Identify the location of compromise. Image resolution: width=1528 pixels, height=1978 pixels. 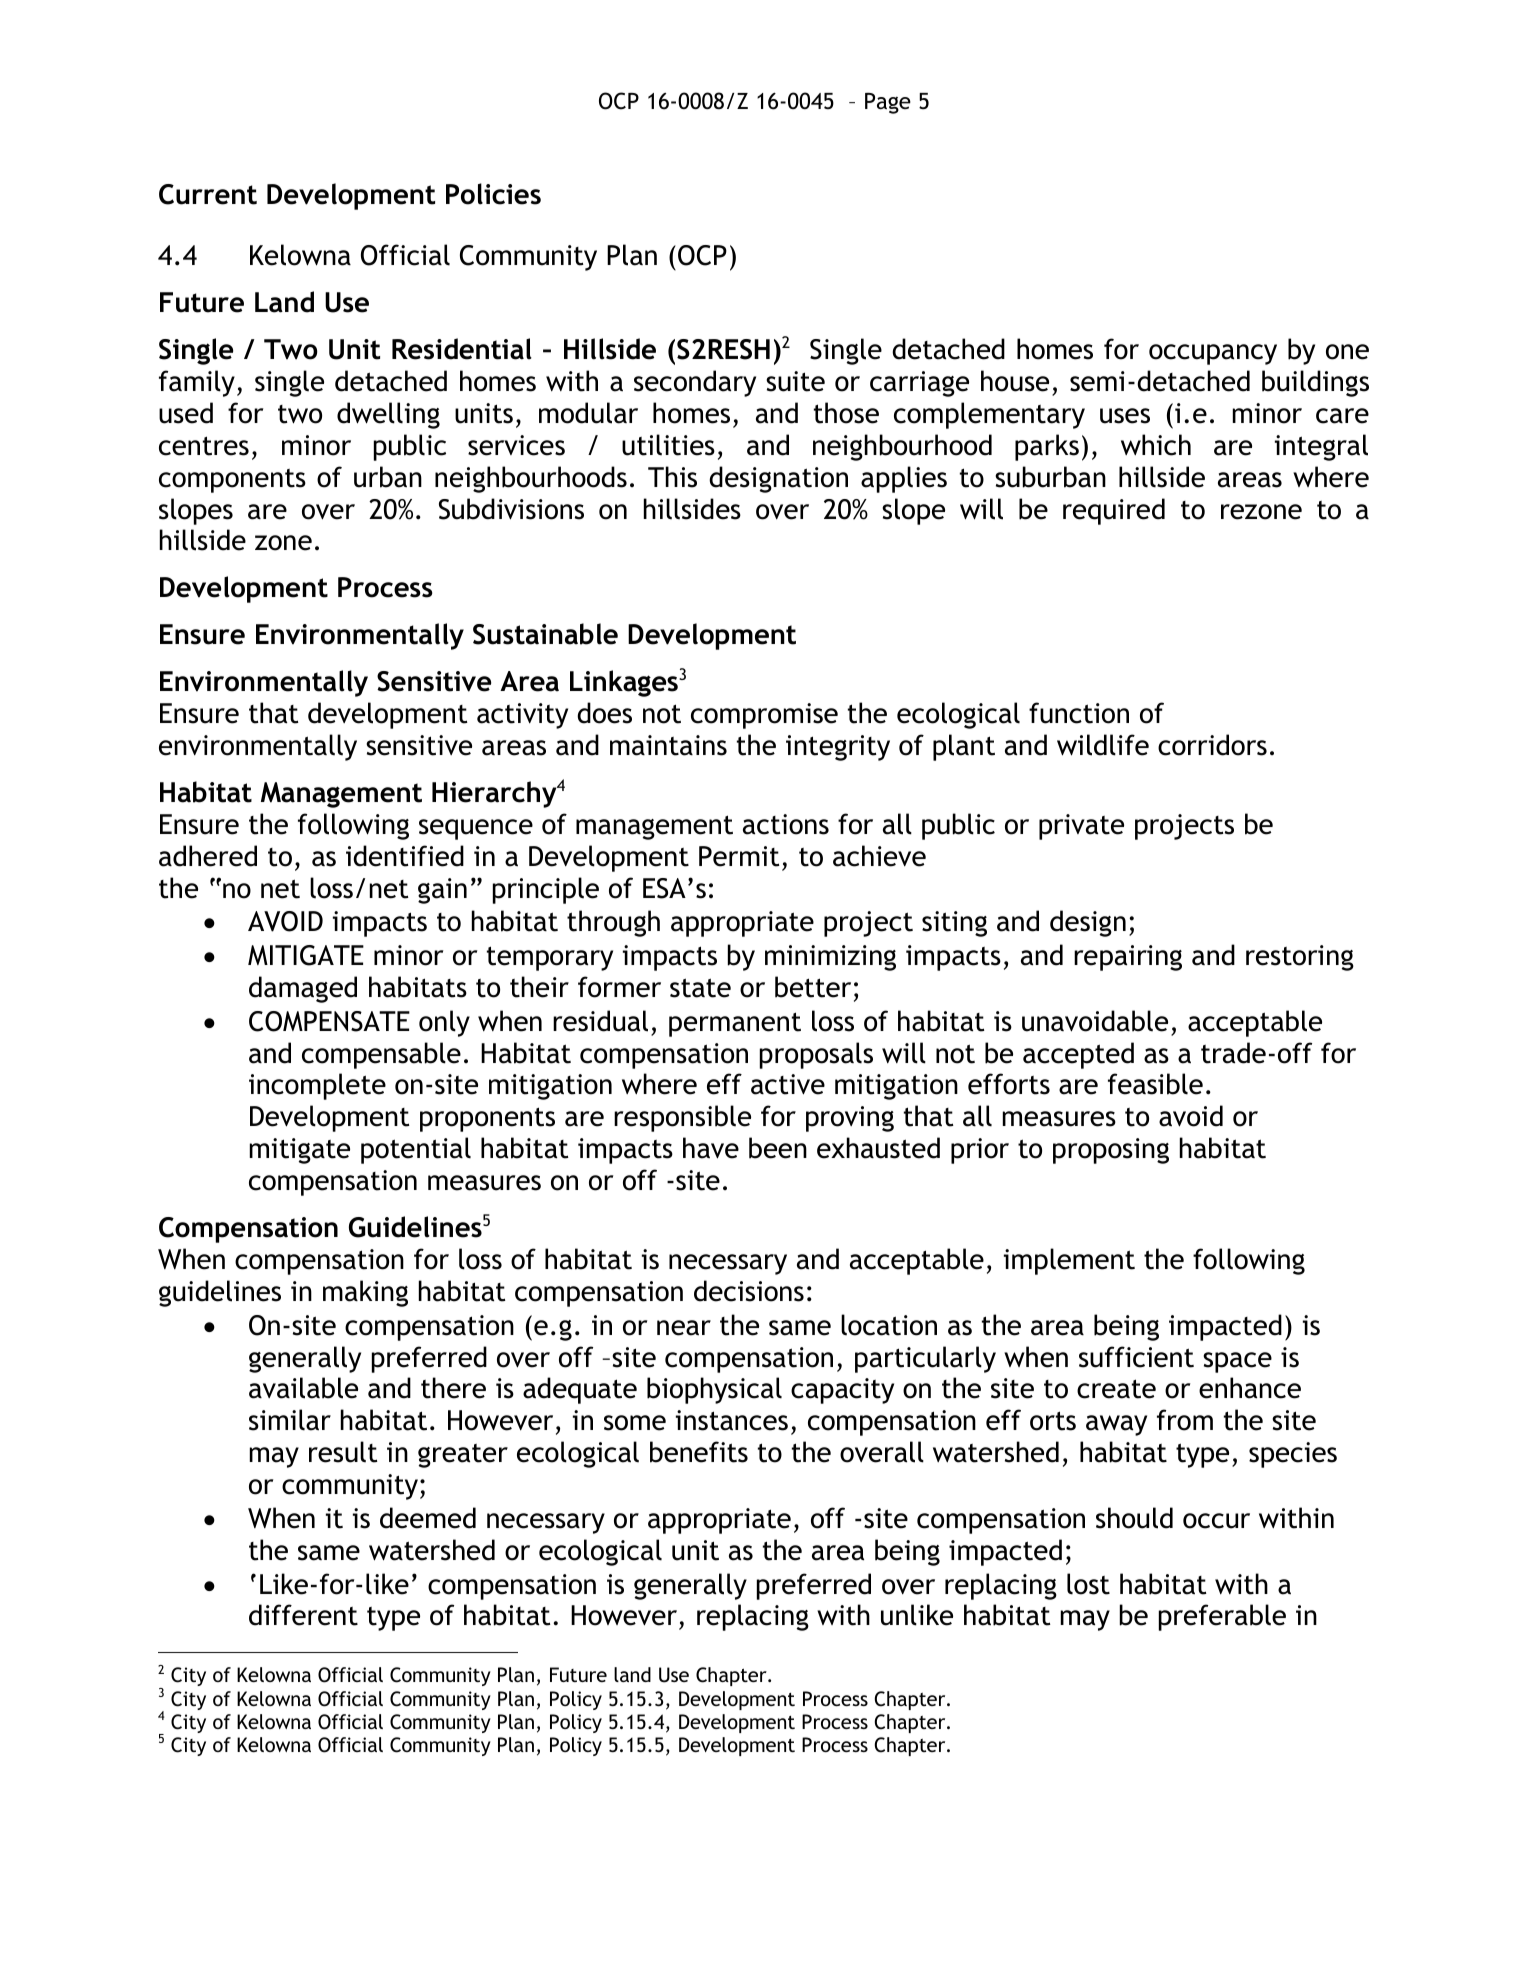
(764, 716).
